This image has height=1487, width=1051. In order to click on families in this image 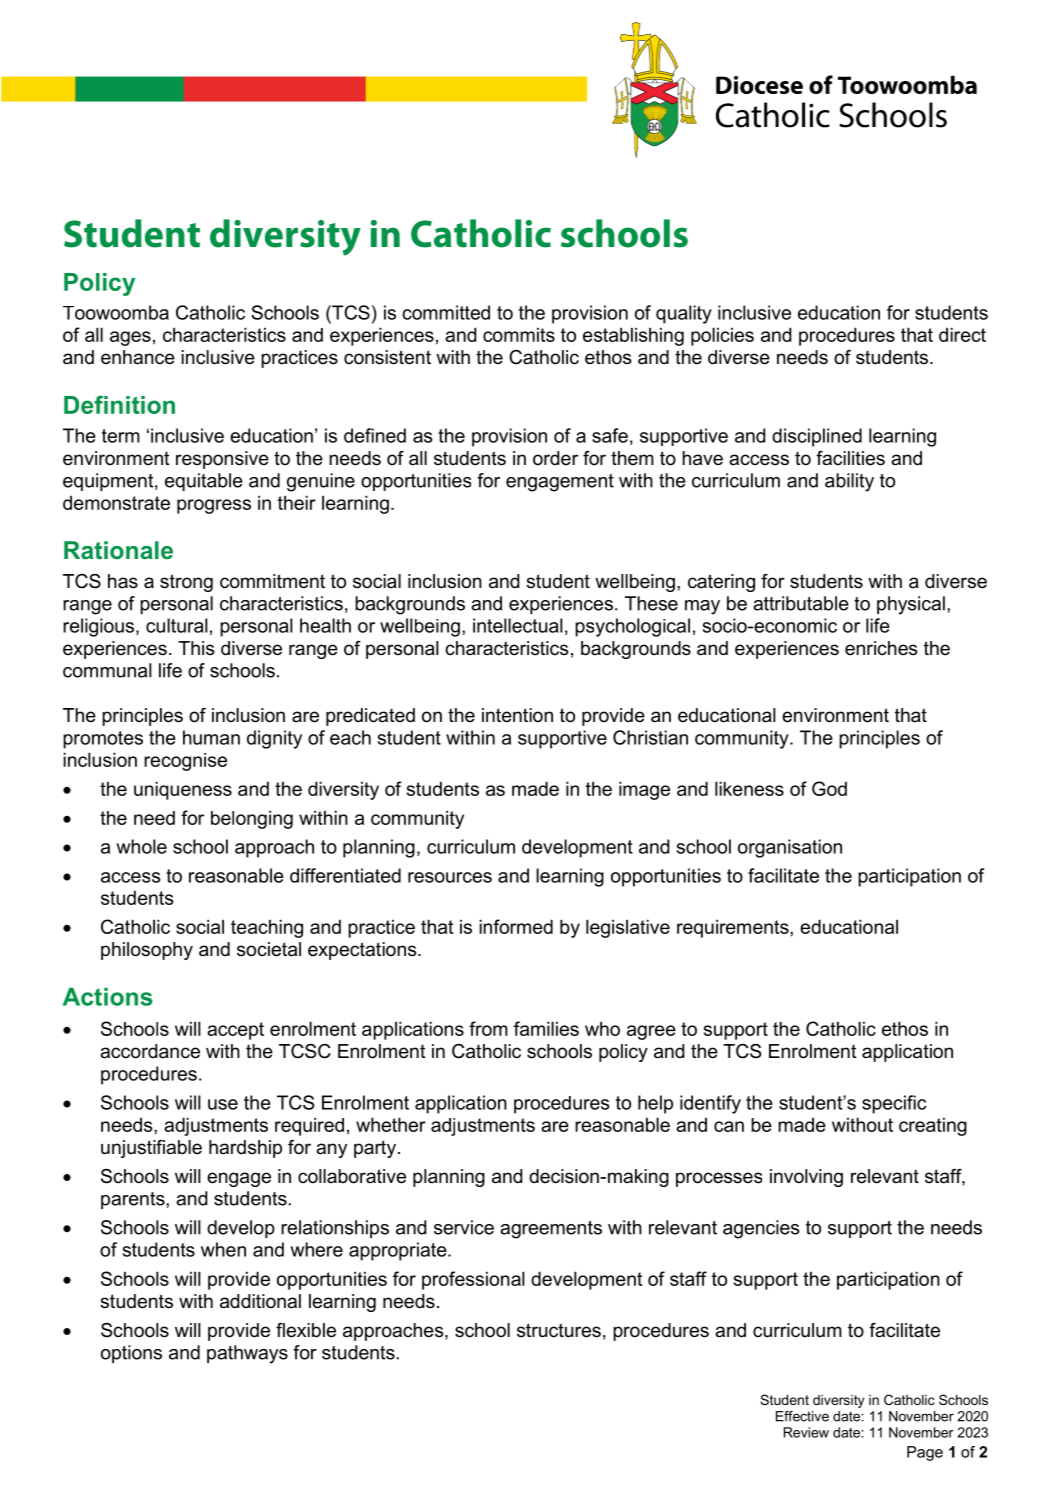, I will do `click(546, 1028)`.
